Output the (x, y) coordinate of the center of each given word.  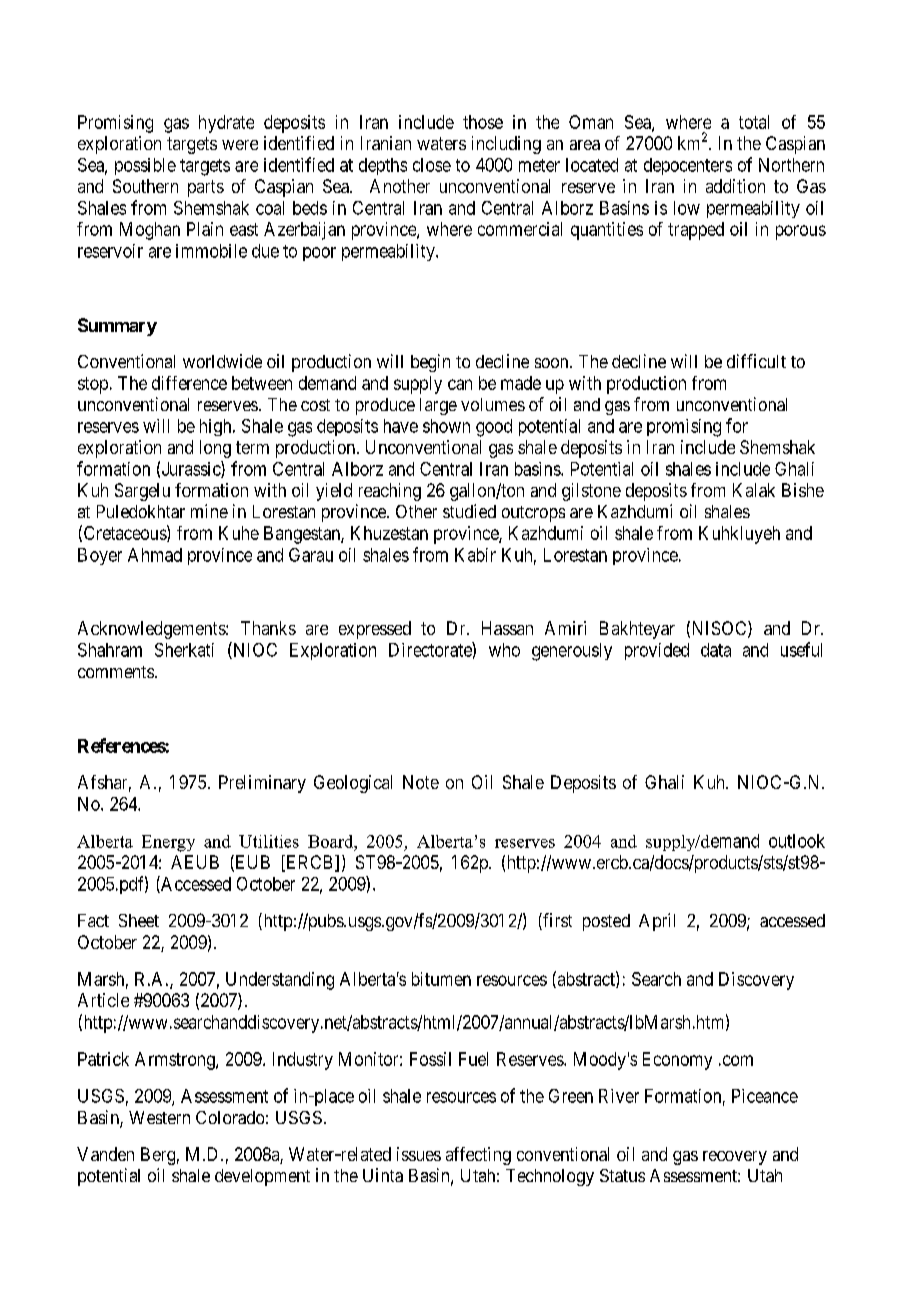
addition (735, 186)
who (504, 650)
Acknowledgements (152, 630)
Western (159, 1117)
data (716, 650)
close (432, 165)
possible (145, 166)
